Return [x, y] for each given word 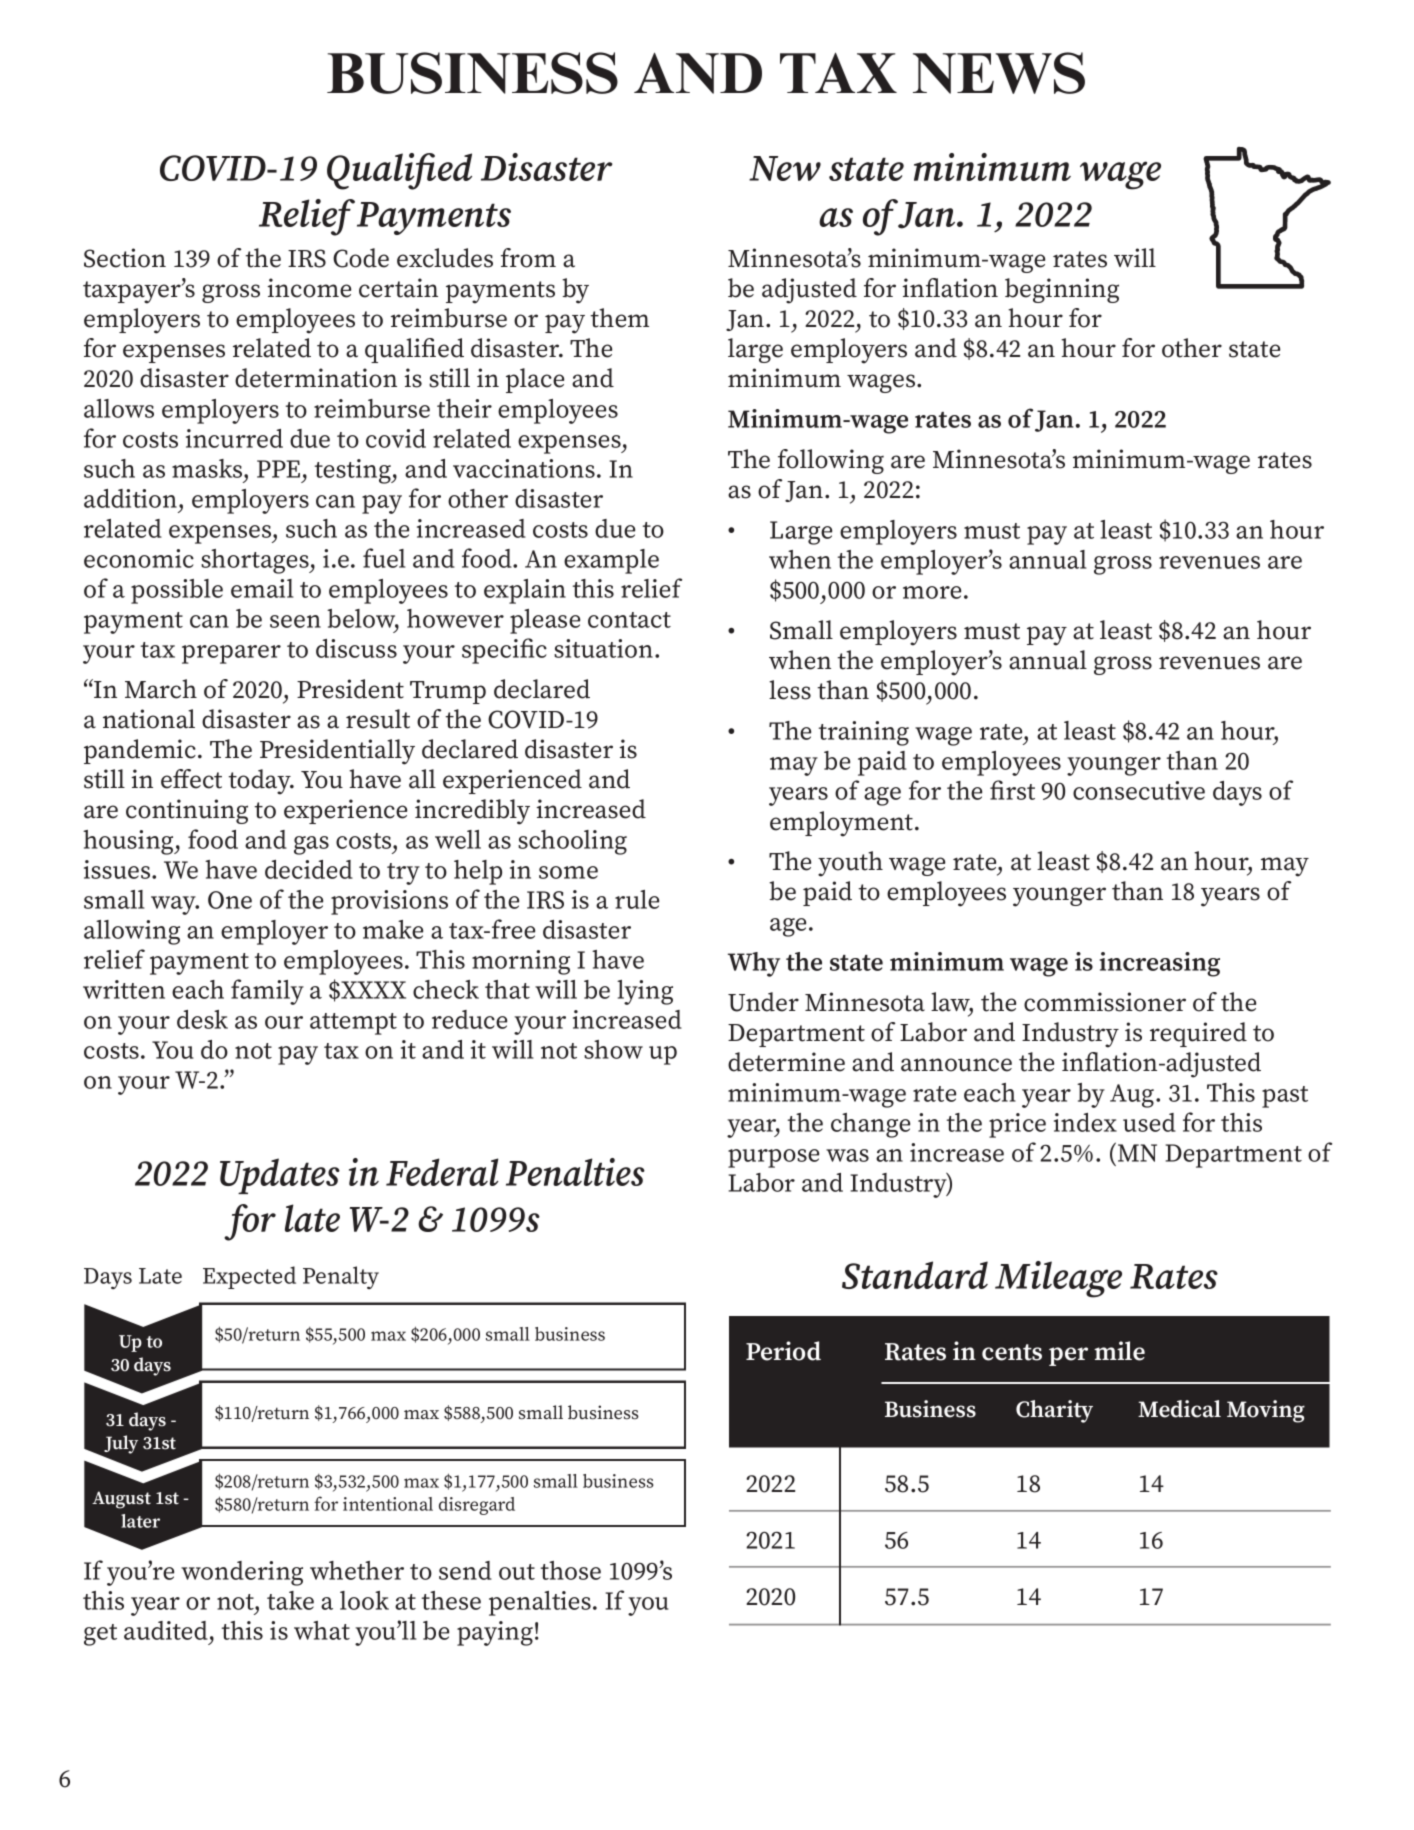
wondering [242, 1573]
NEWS [999, 73]
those [571, 1570]
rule [637, 899]
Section [125, 258]
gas [311, 845]
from [528, 258]
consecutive [1139, 790]
